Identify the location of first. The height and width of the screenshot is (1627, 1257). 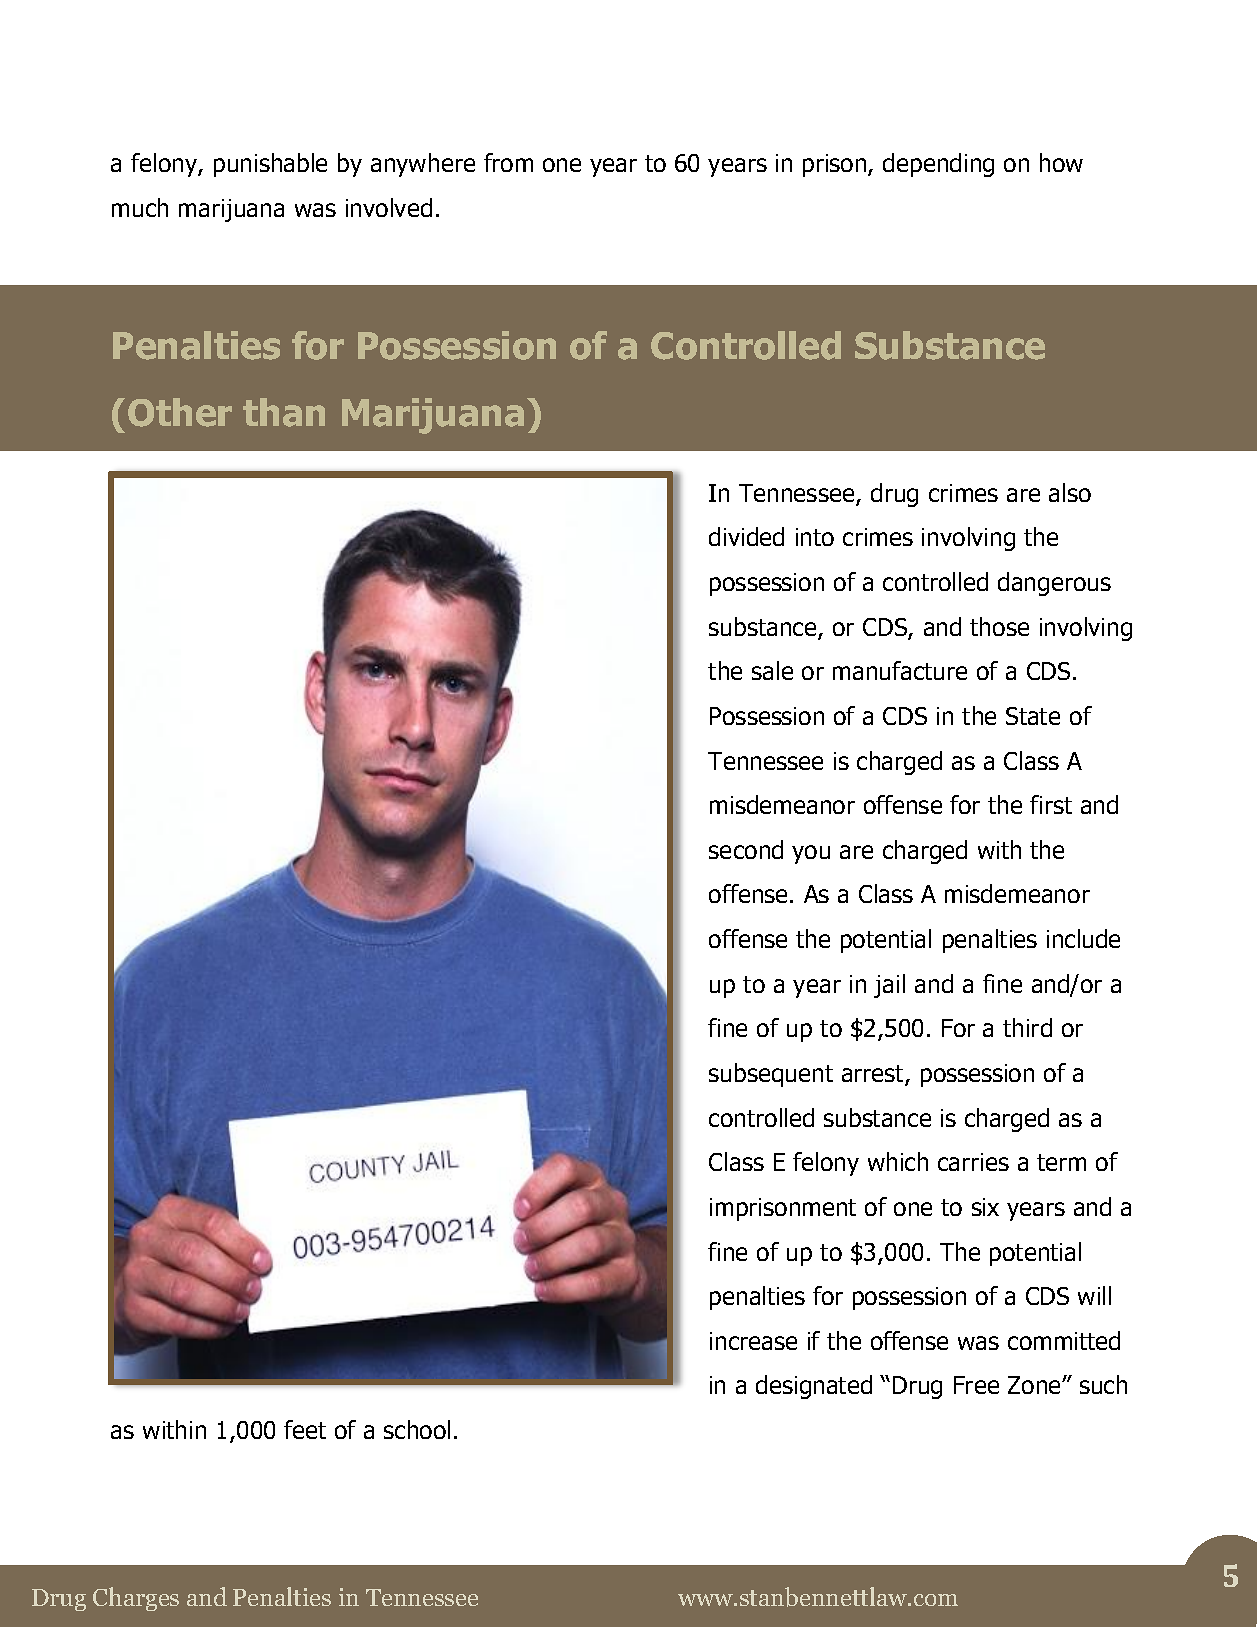
(1051, 804).
